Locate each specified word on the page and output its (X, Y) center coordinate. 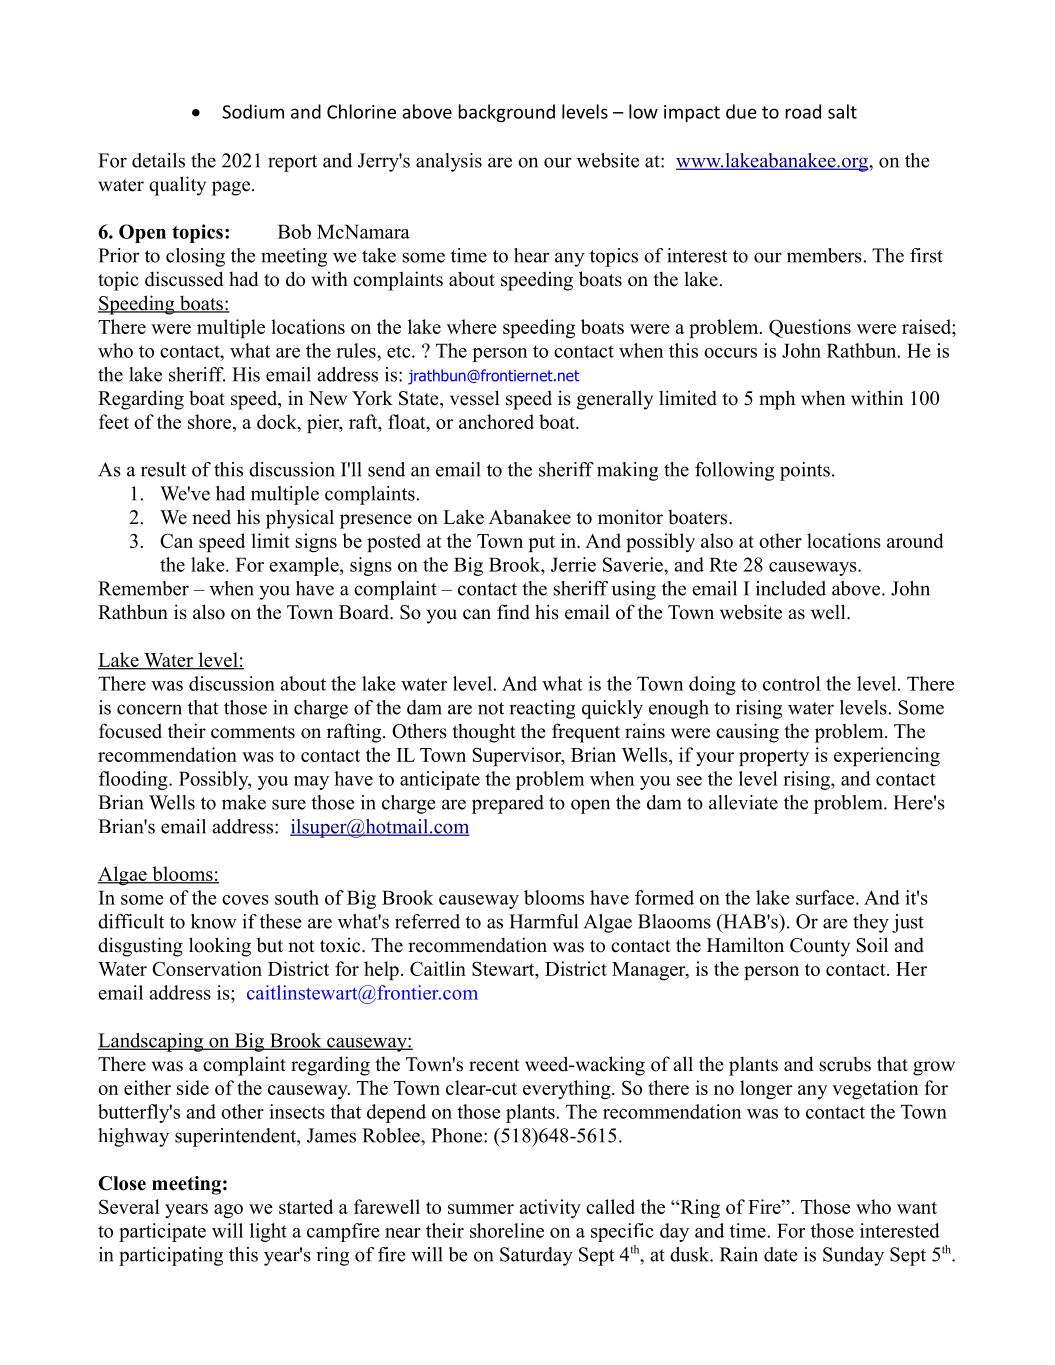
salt (842, 111)
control (792, 683)
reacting (542, 709)
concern (149, 709)
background (506, 113)
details (158, 160)
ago (228, 1211)
